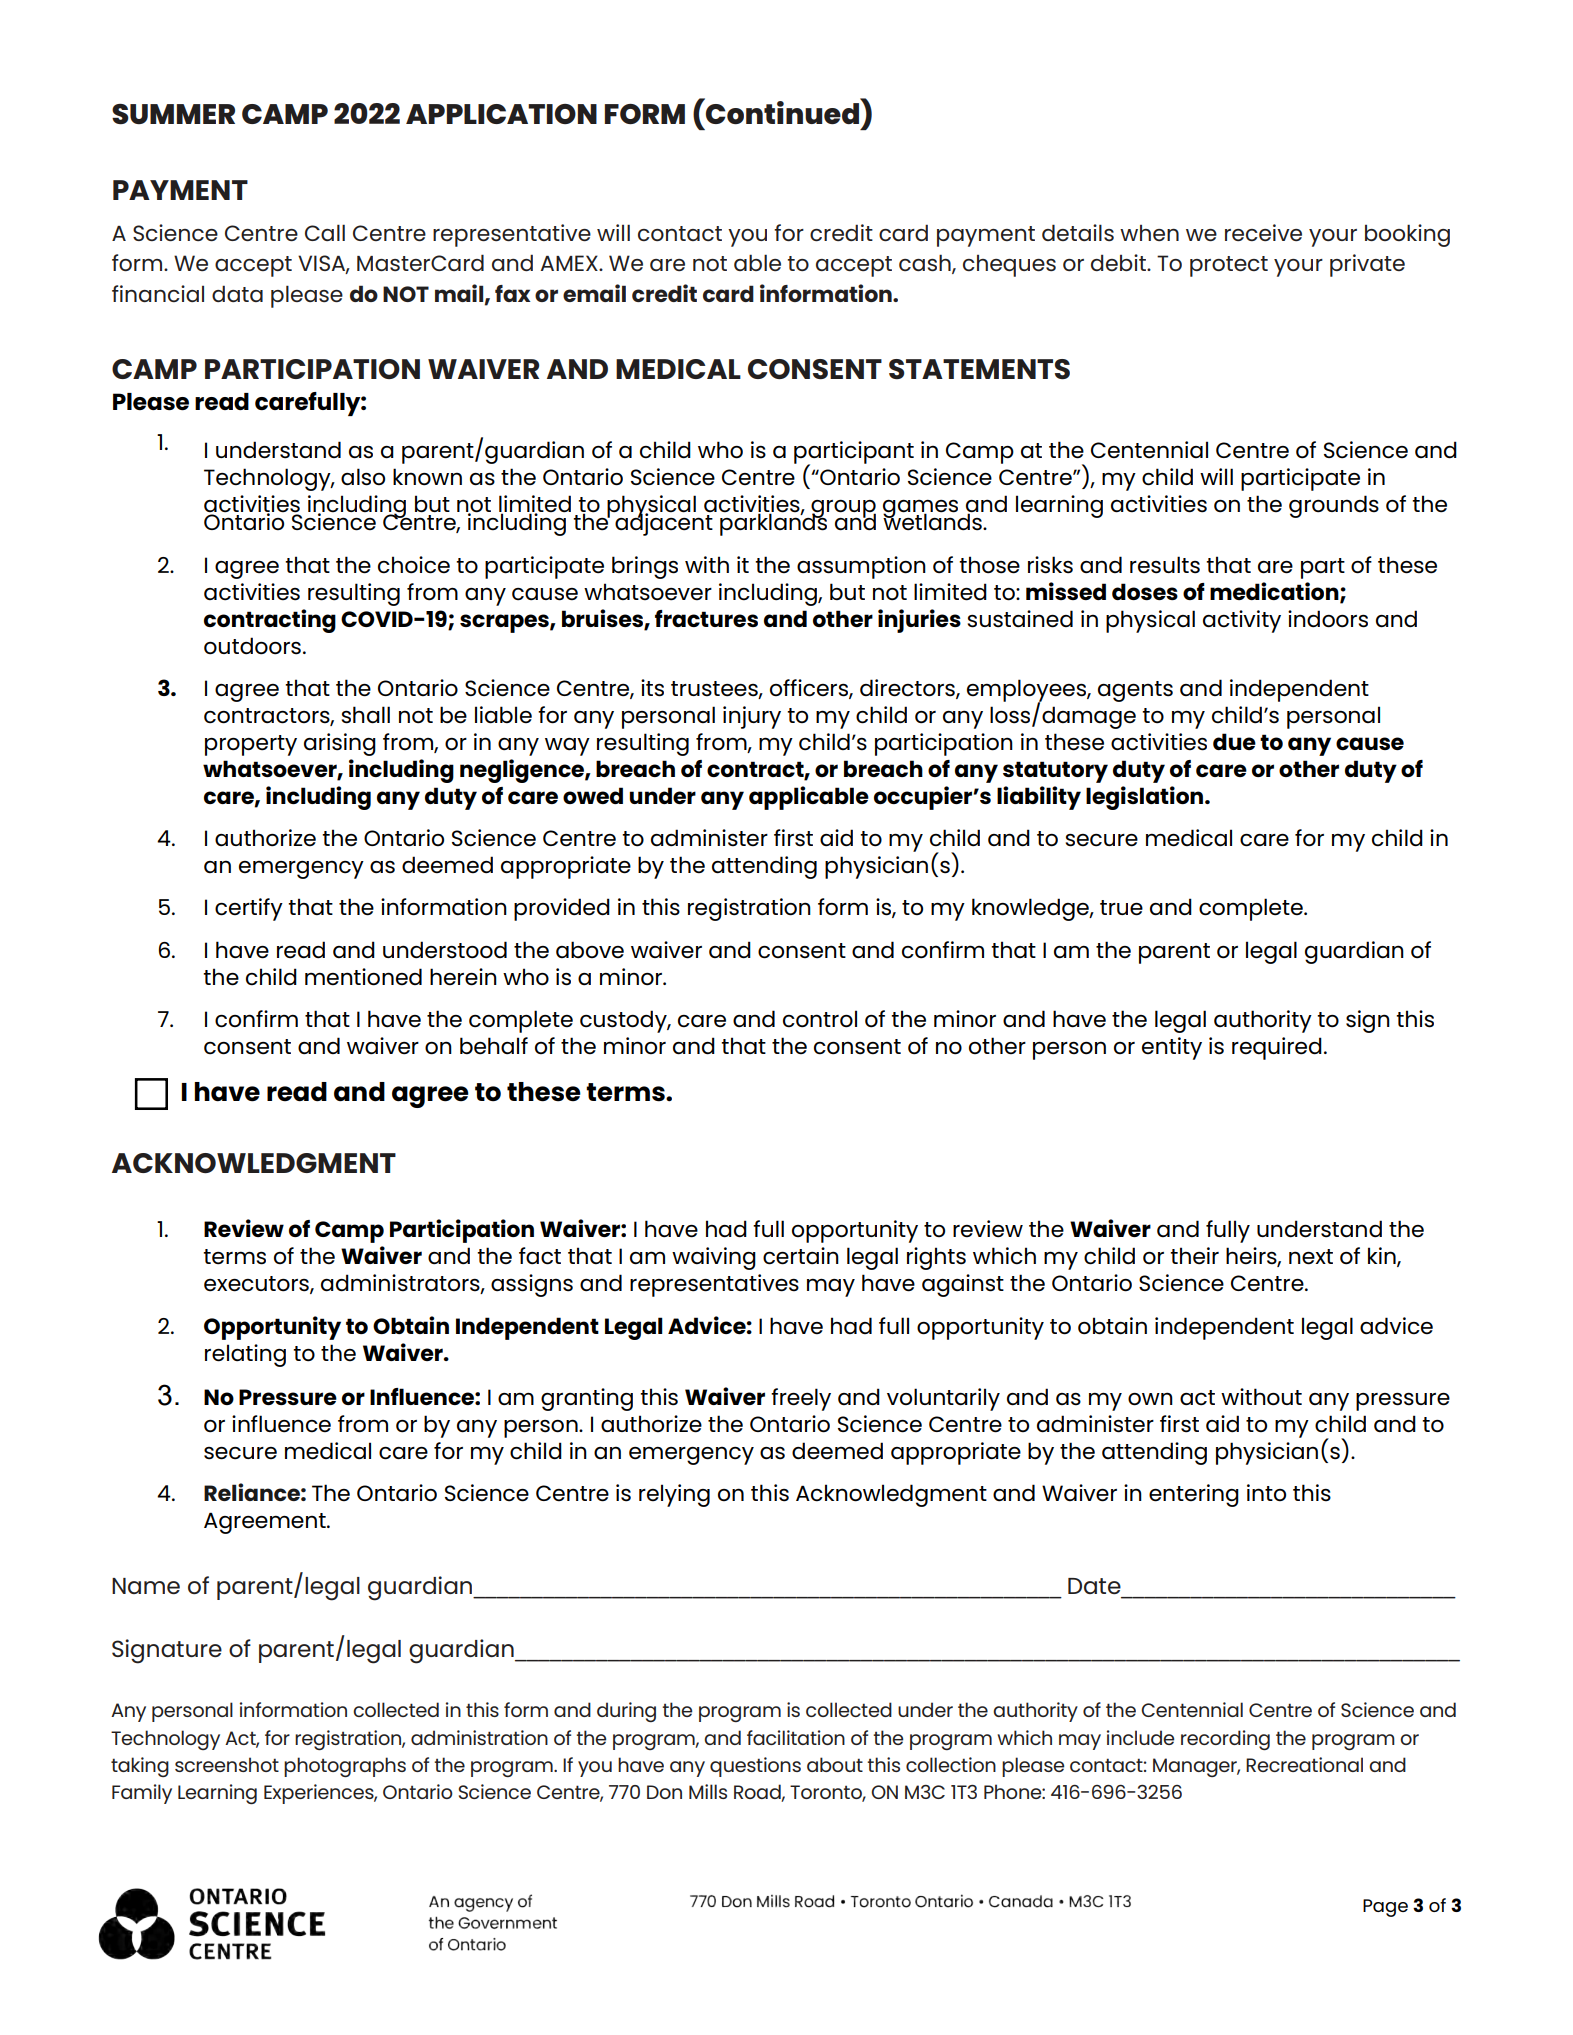  What do you see at coordinates (257, 1285) in the image?
I see `executors` at bounding box center [257, 1285].
